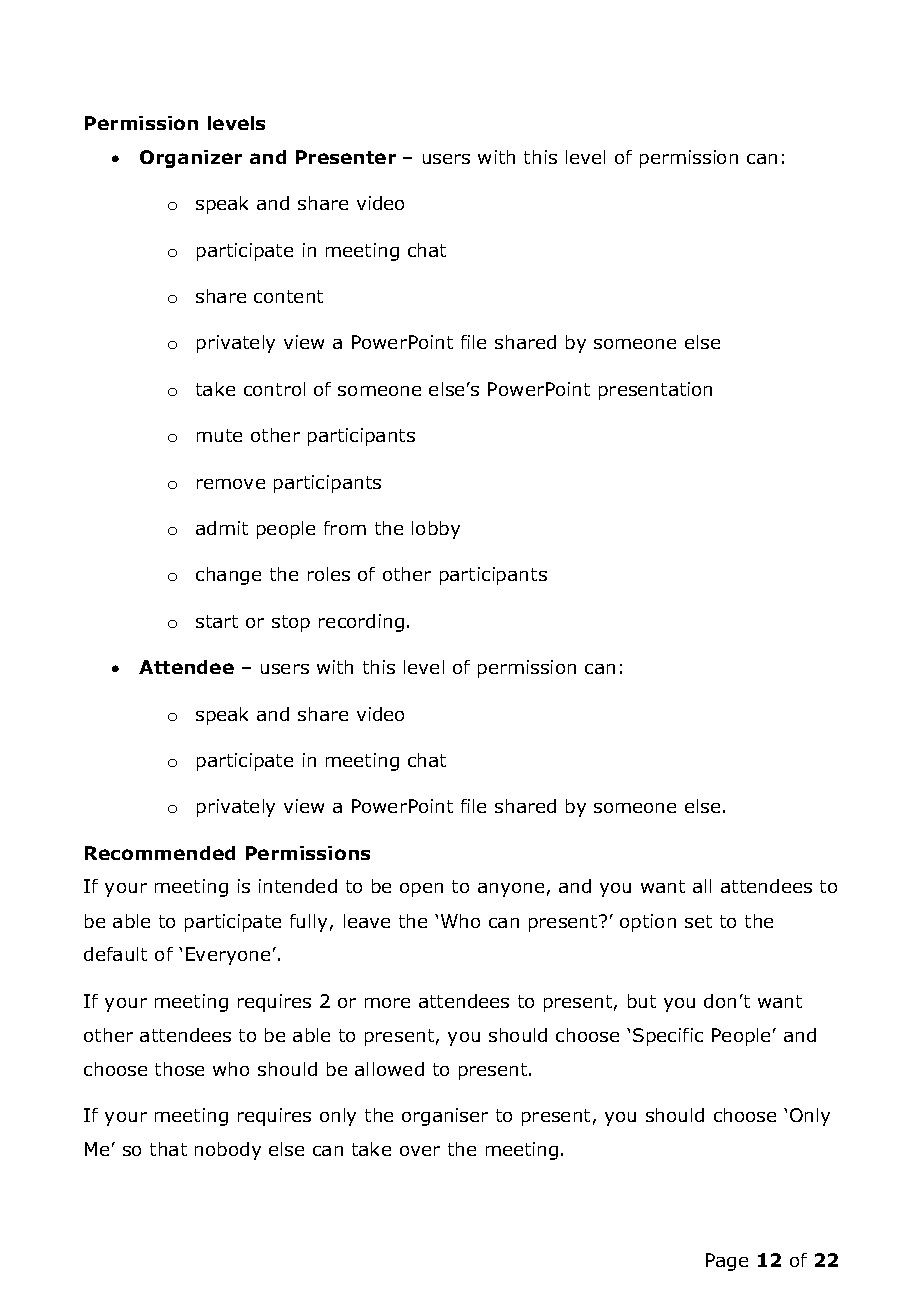 This page has height=1307, width=924. I want to click on admit, so click(222, 528).
